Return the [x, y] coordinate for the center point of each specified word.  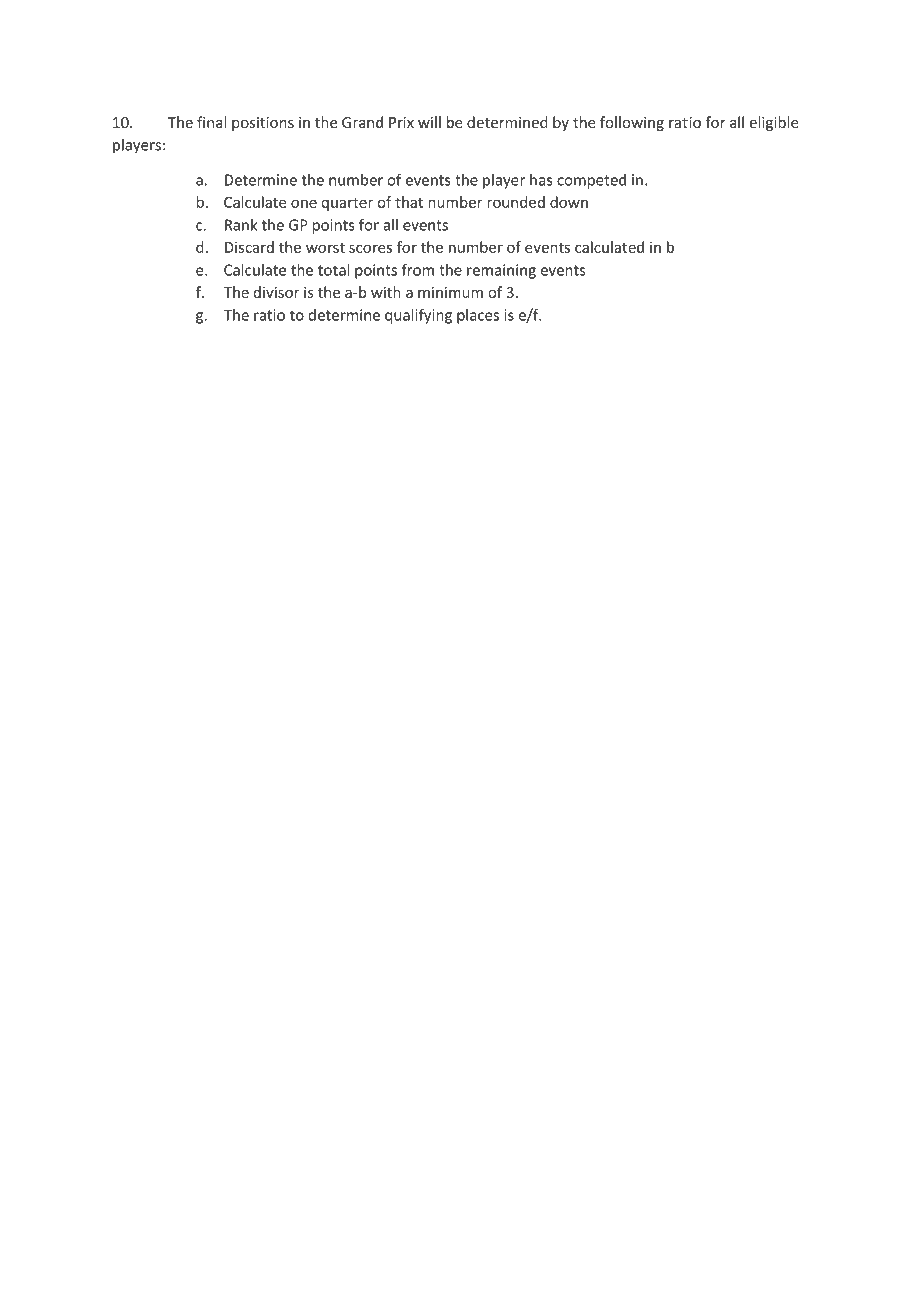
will [429, 122]
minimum [450, 292]
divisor [277, 292]
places [478, 316]
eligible [774, 123]
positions [263, 124]
